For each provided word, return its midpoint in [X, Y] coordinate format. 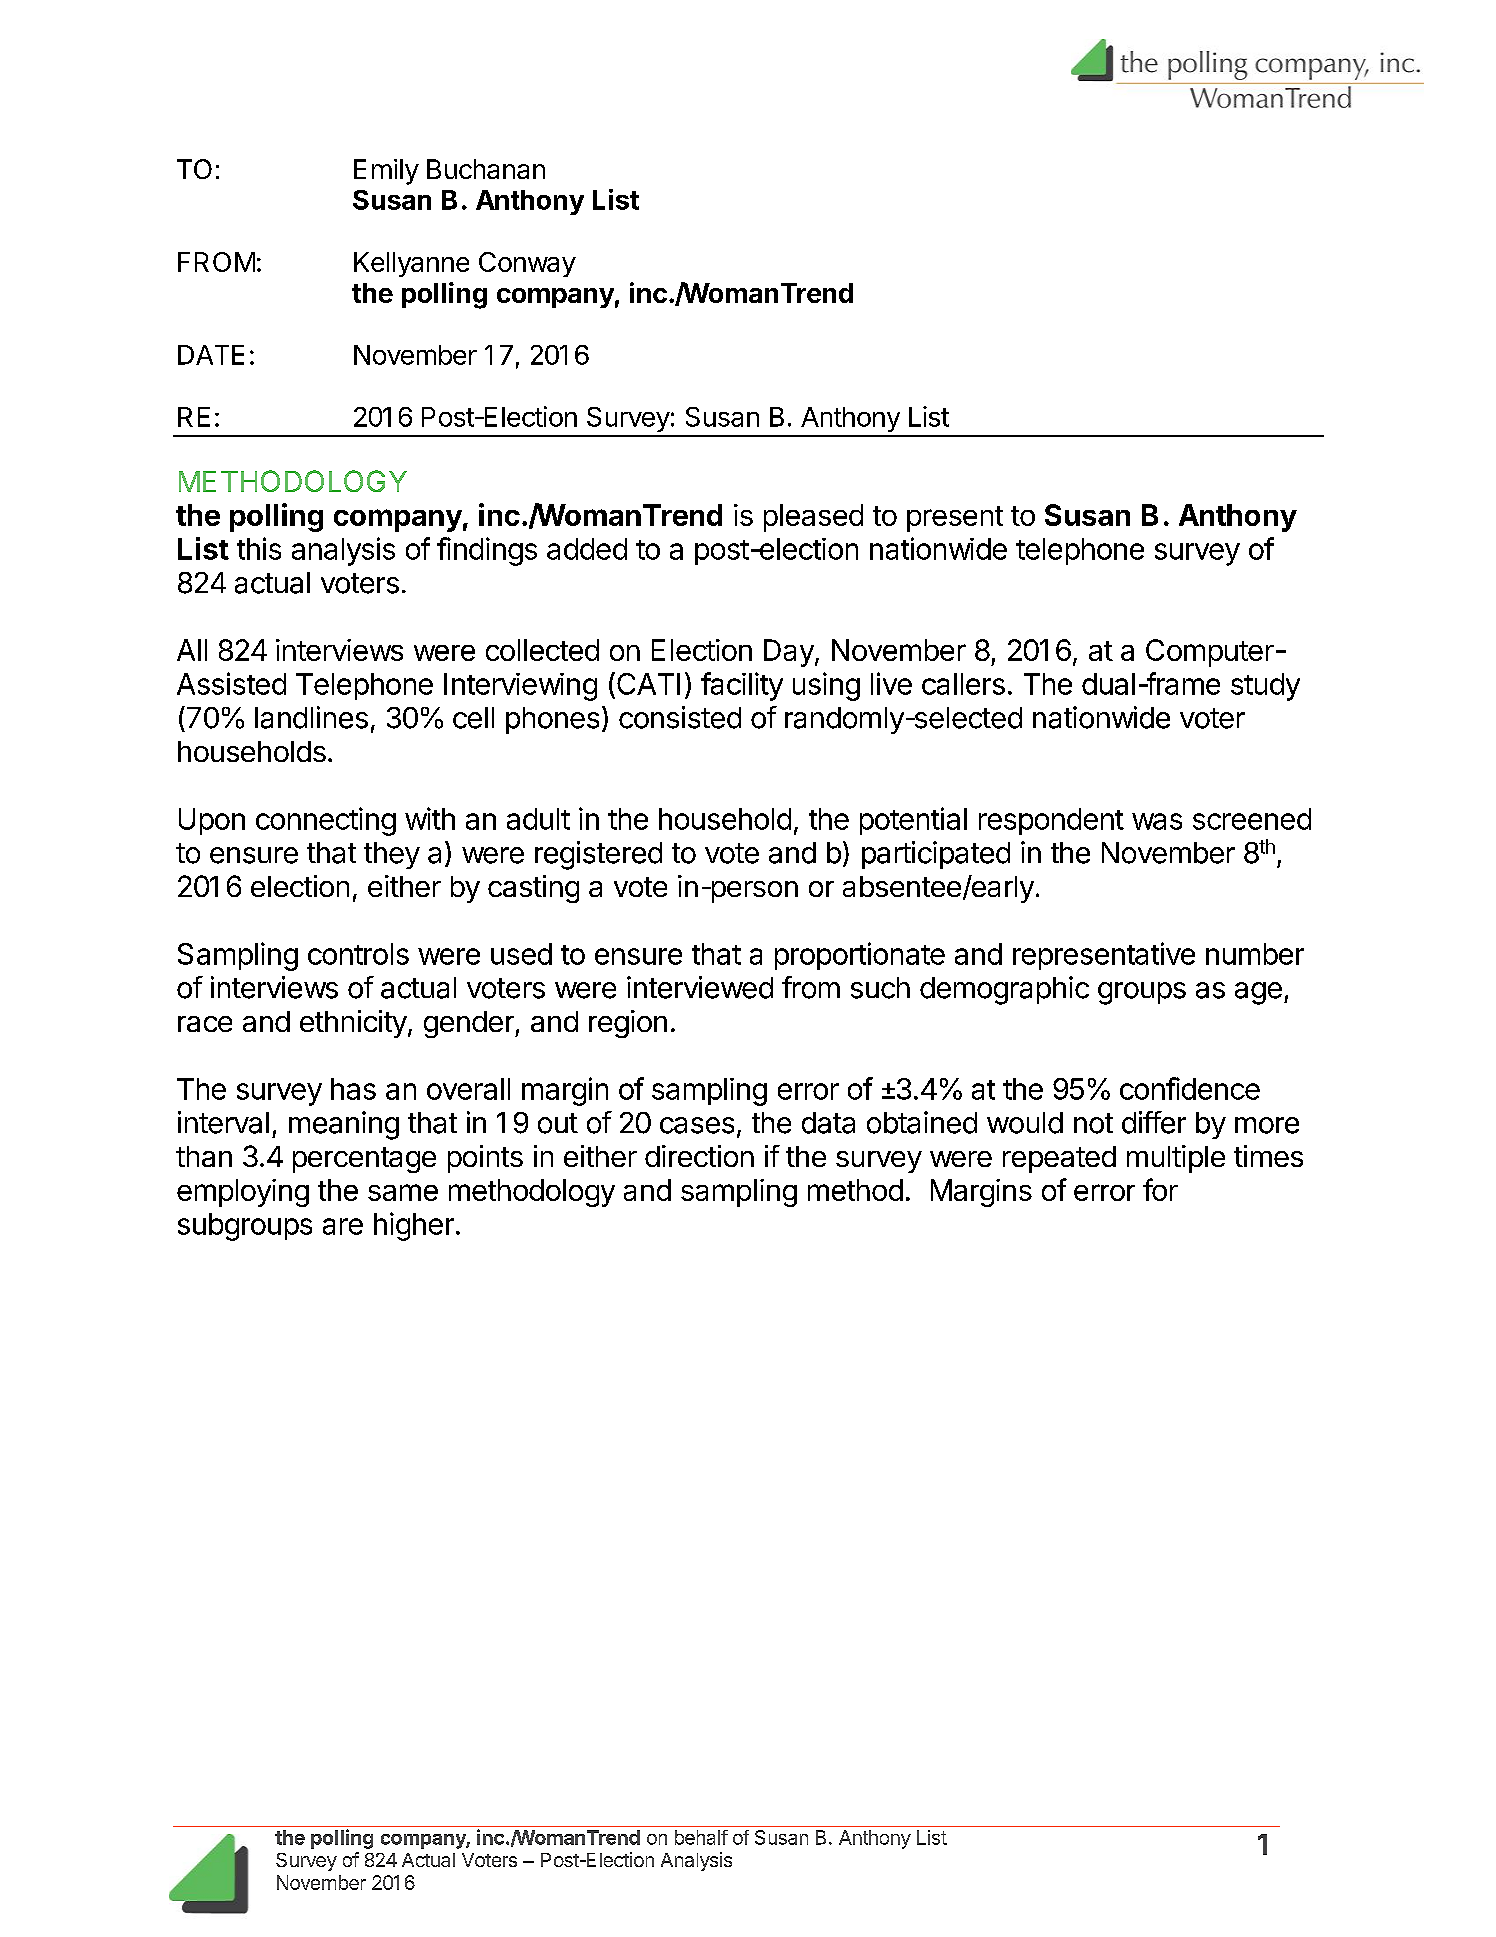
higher [414, 1226]
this [259, 548]
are [343, 1226]
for [1160, 1189]
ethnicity [353, 1024]
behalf [701, 1837]
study [1265, 687]
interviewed [700, 987]
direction [699, 1156]
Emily [386, 172]
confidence [1190, 1088]
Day [789, 653]
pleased [813, 518]
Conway [527, 264]
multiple [1176, 1159]
